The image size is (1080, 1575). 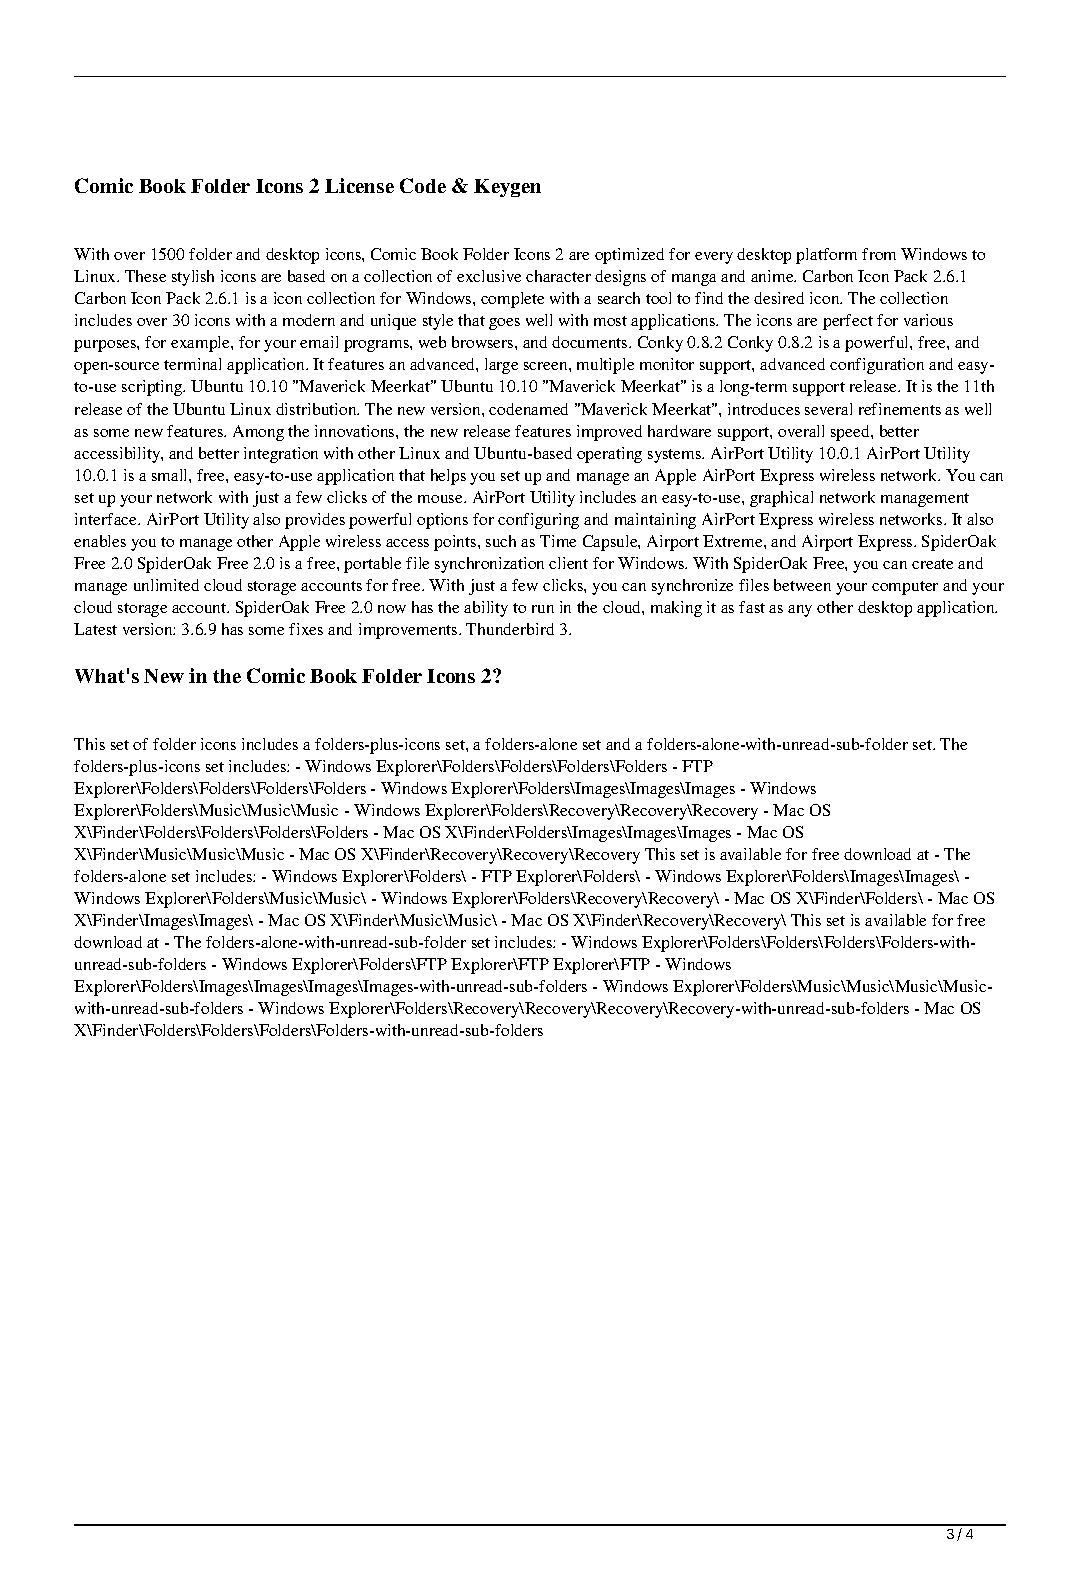 I want to click on from, so click(x=879, y=254).
